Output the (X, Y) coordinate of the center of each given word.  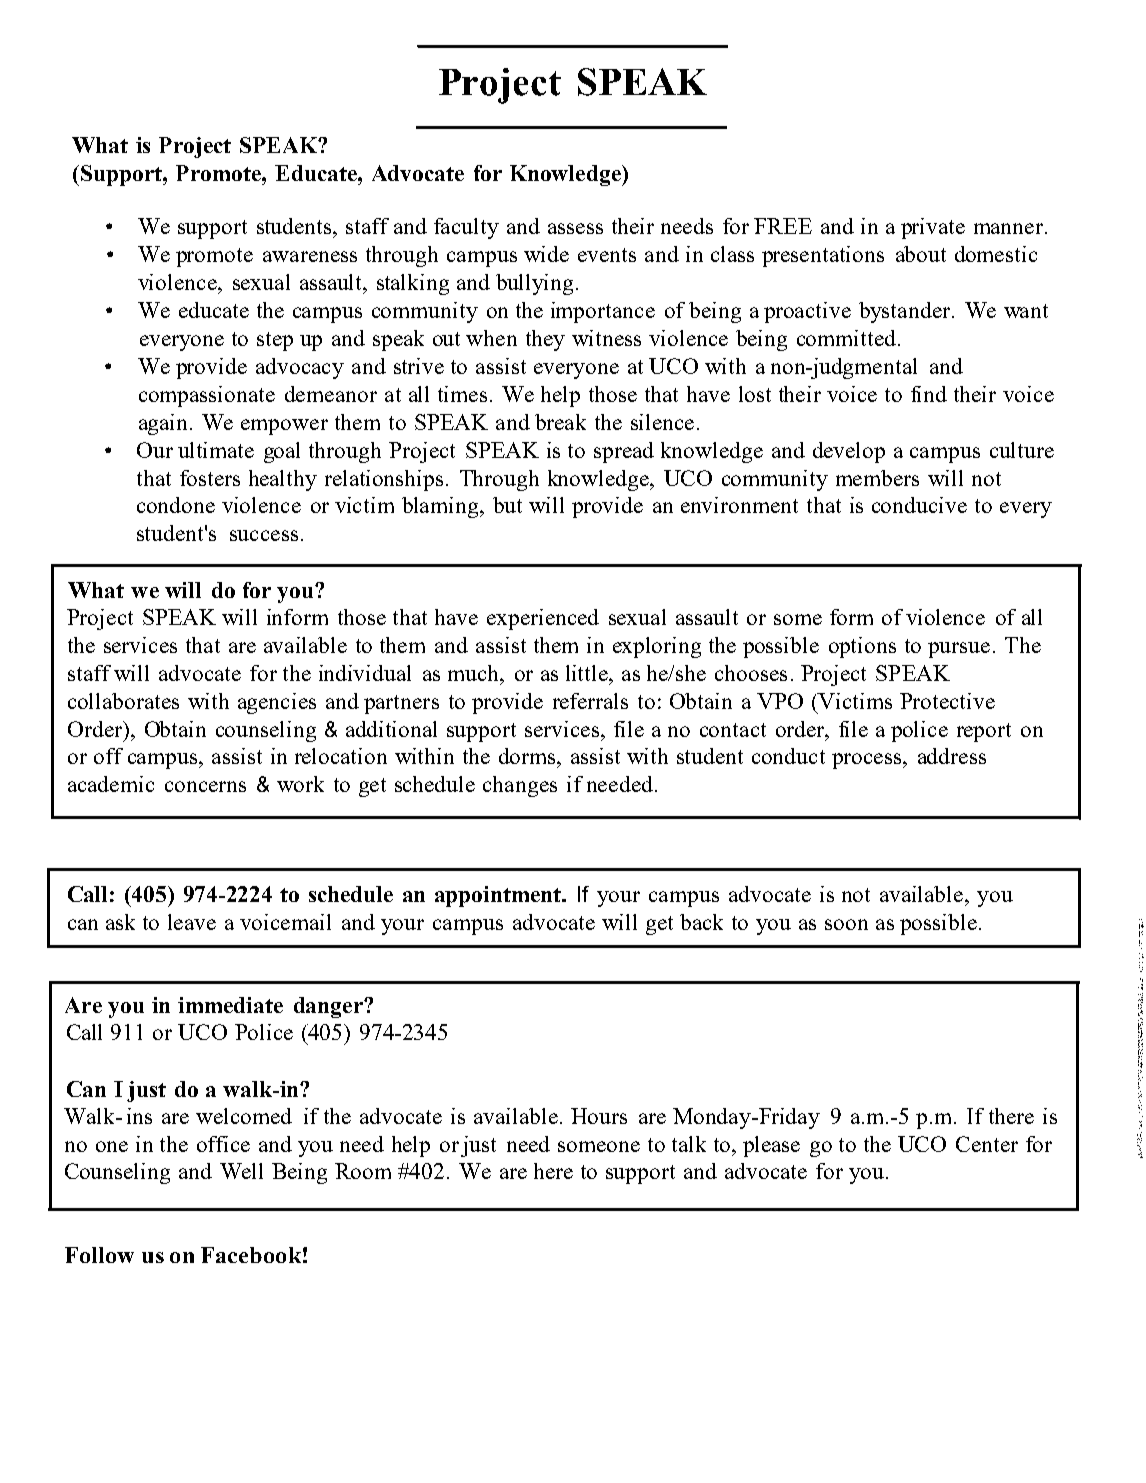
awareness (310, 256)
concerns (205, 786)
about (921, 254)
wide (546, 254)
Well (241, 1171)
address (952, 756)
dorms (528, 756)
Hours (599, 1116)
